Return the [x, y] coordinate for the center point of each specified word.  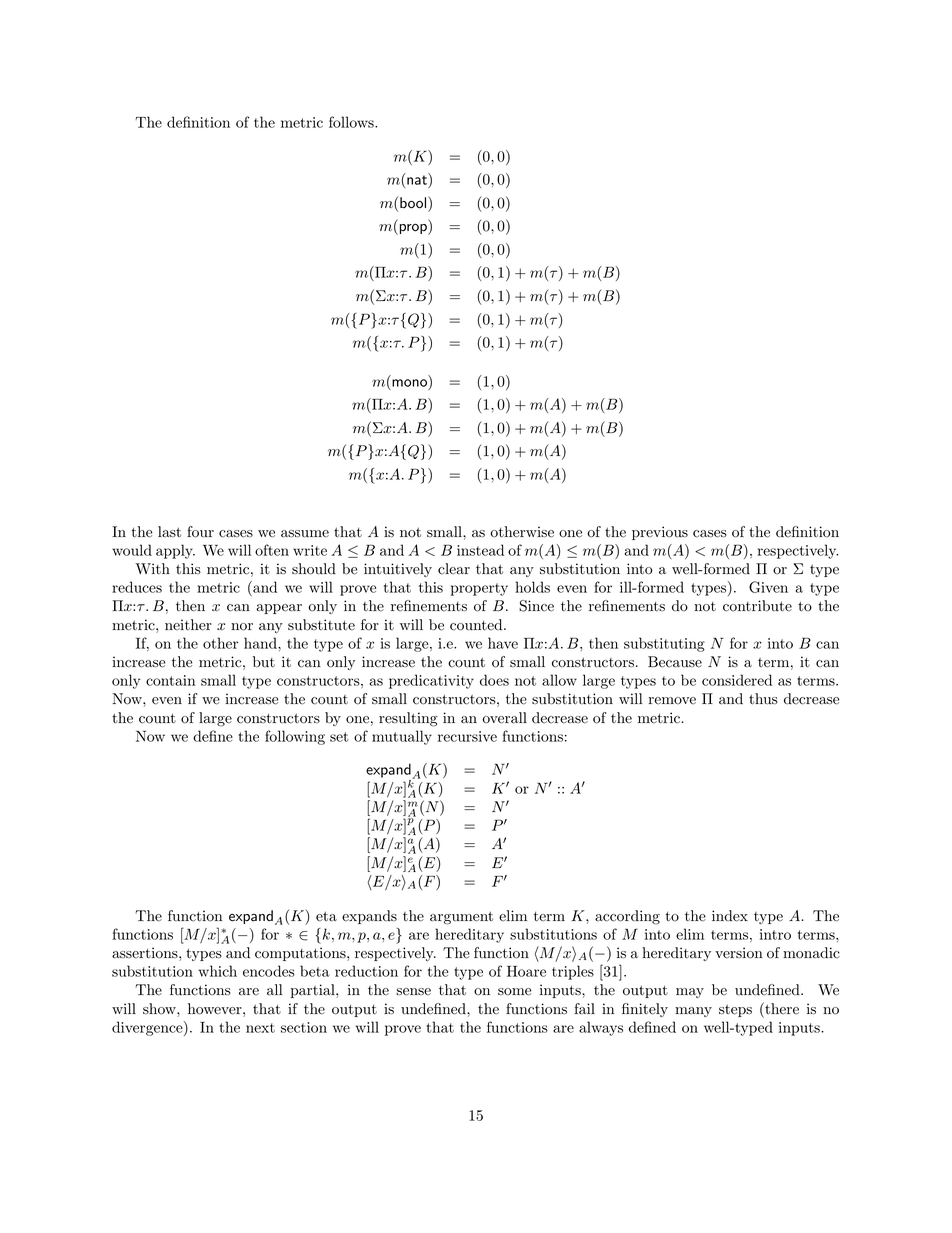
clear [454, 569]
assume [305, 534]
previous [660, 533]
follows [352, 122]
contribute [757, 606]
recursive [467, 736]
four [200, 532]
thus [763, 699]
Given [768, 587]
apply [175, 551]
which [218, 971]
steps [735, 1010]
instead [480, 550]
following [295, 737]
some [514, 992]
